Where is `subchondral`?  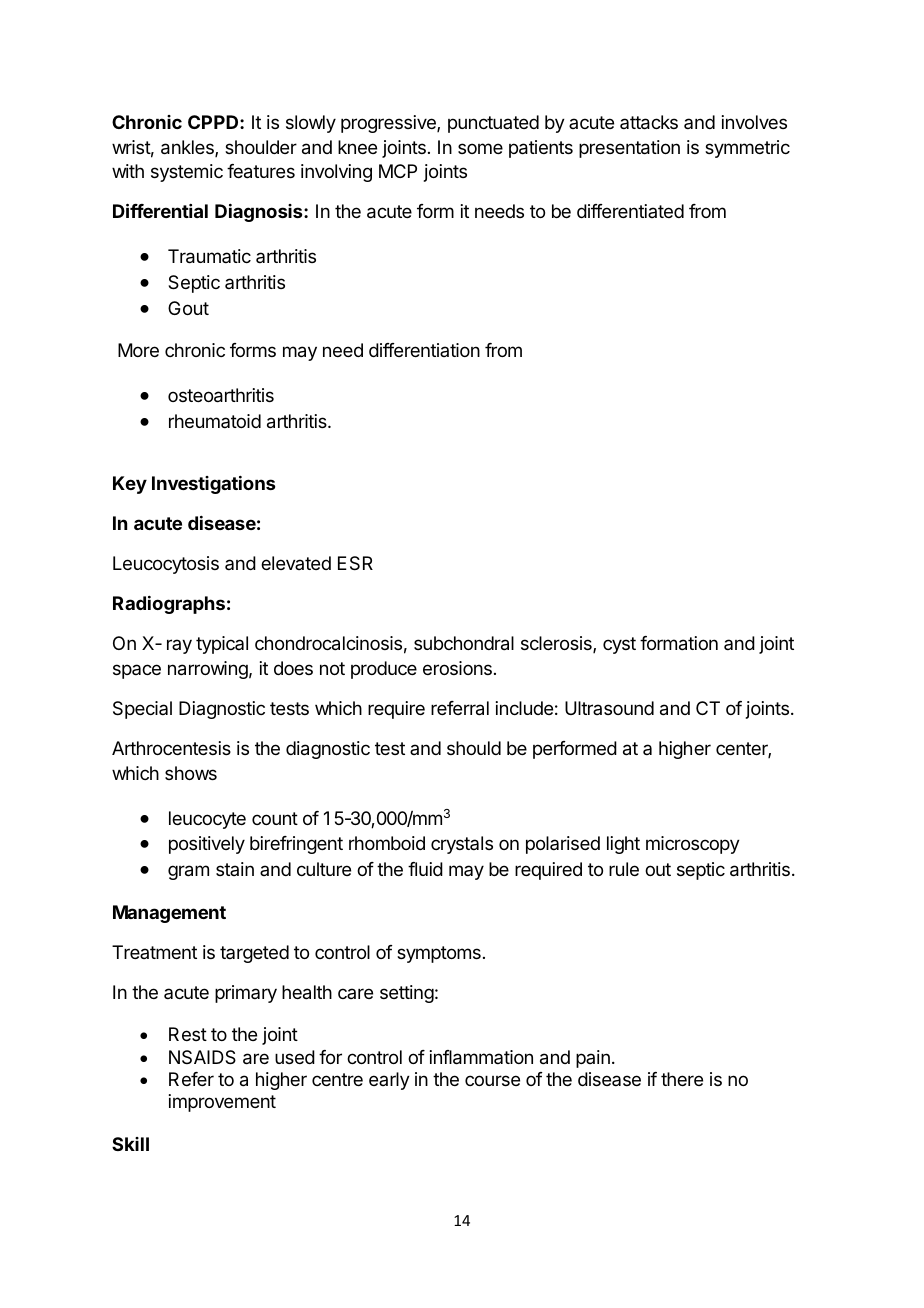 subchondral is located at coordinates (464, 643).
